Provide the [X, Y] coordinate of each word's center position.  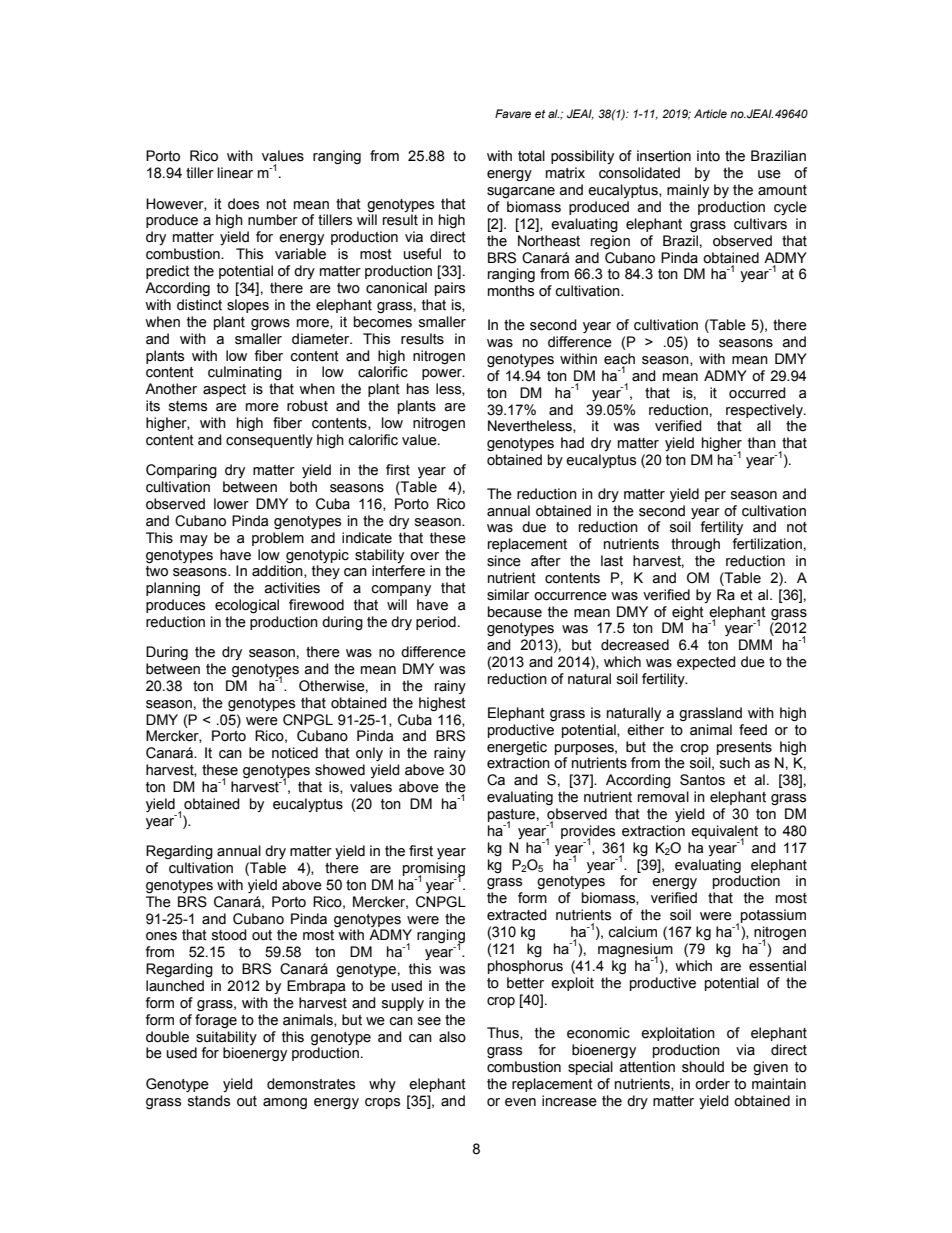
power [443, 374]
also [452, 1037]
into [708, 156]
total [531, 156]
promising [434, 870]
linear [235, 173]
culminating [245, 373]
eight [688, 613]
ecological [247, 606]
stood [229, 935]
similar [508, 595]
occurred [757, 393]
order [712, 1084]
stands [209, 1101]
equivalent [724, 833]
